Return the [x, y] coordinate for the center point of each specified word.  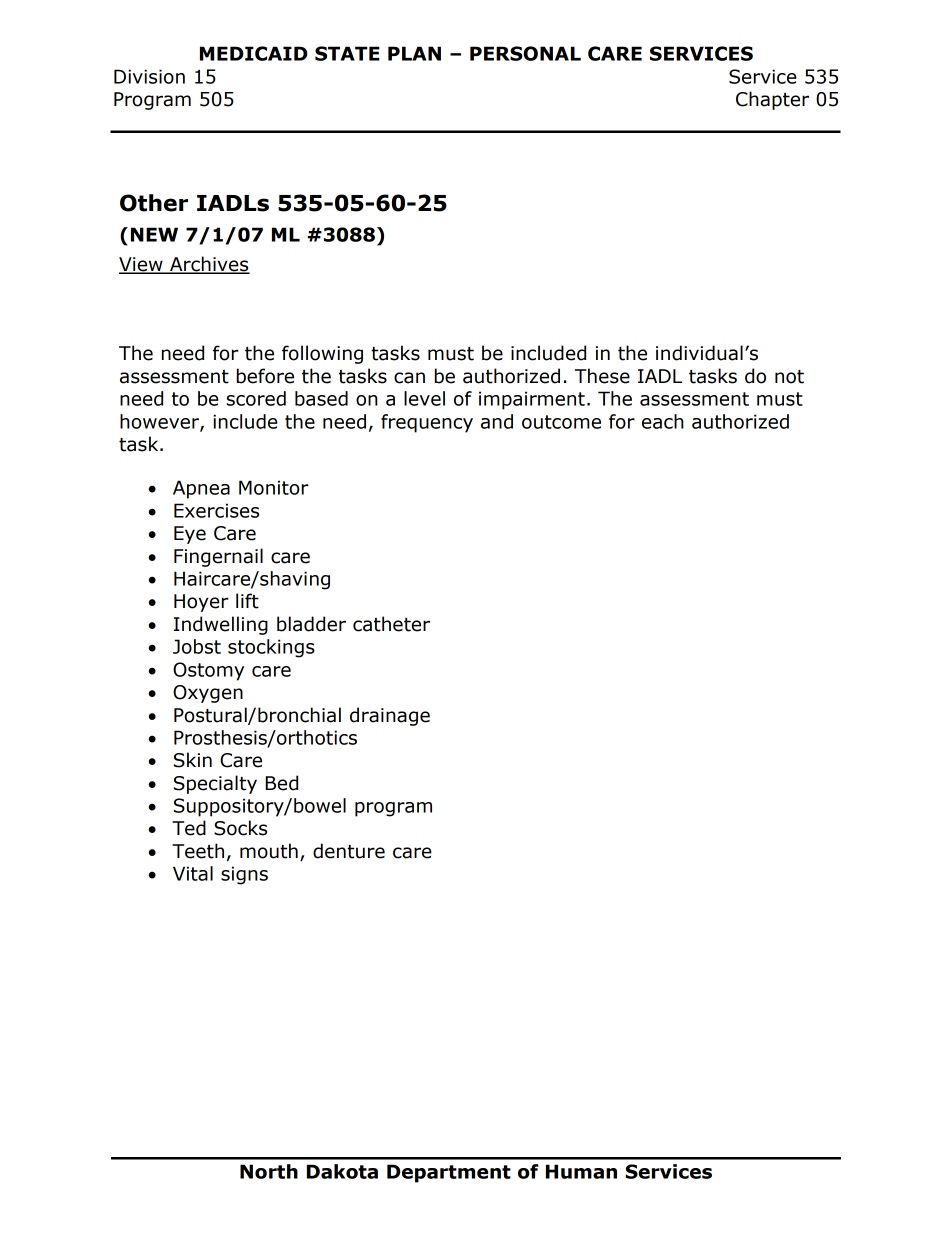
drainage [390, 716]
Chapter [772, 100]
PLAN [414, 53]
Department [449, 1173]
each [663, 421]
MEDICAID [254, 53]
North [269, 1171]
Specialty [215, 784]
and [497, 421]
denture [349, 851]
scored [256, 398]
